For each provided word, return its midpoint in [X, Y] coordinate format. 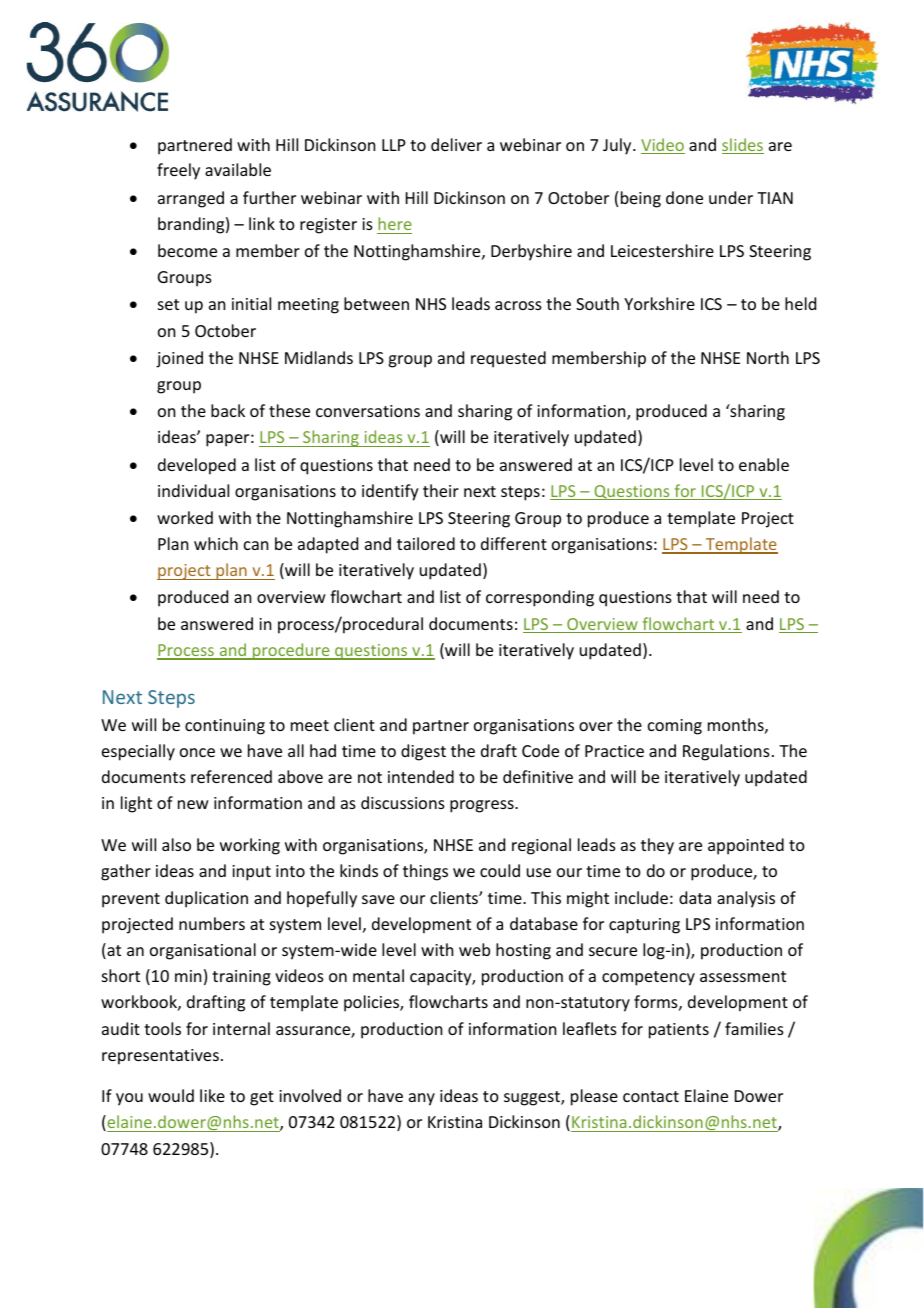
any [422, 1099]
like [212, 1095]
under [731, 197]
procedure [291, 651]
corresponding [540, 598]
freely [178, 171]
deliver [456, 144]
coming [675, 727]
